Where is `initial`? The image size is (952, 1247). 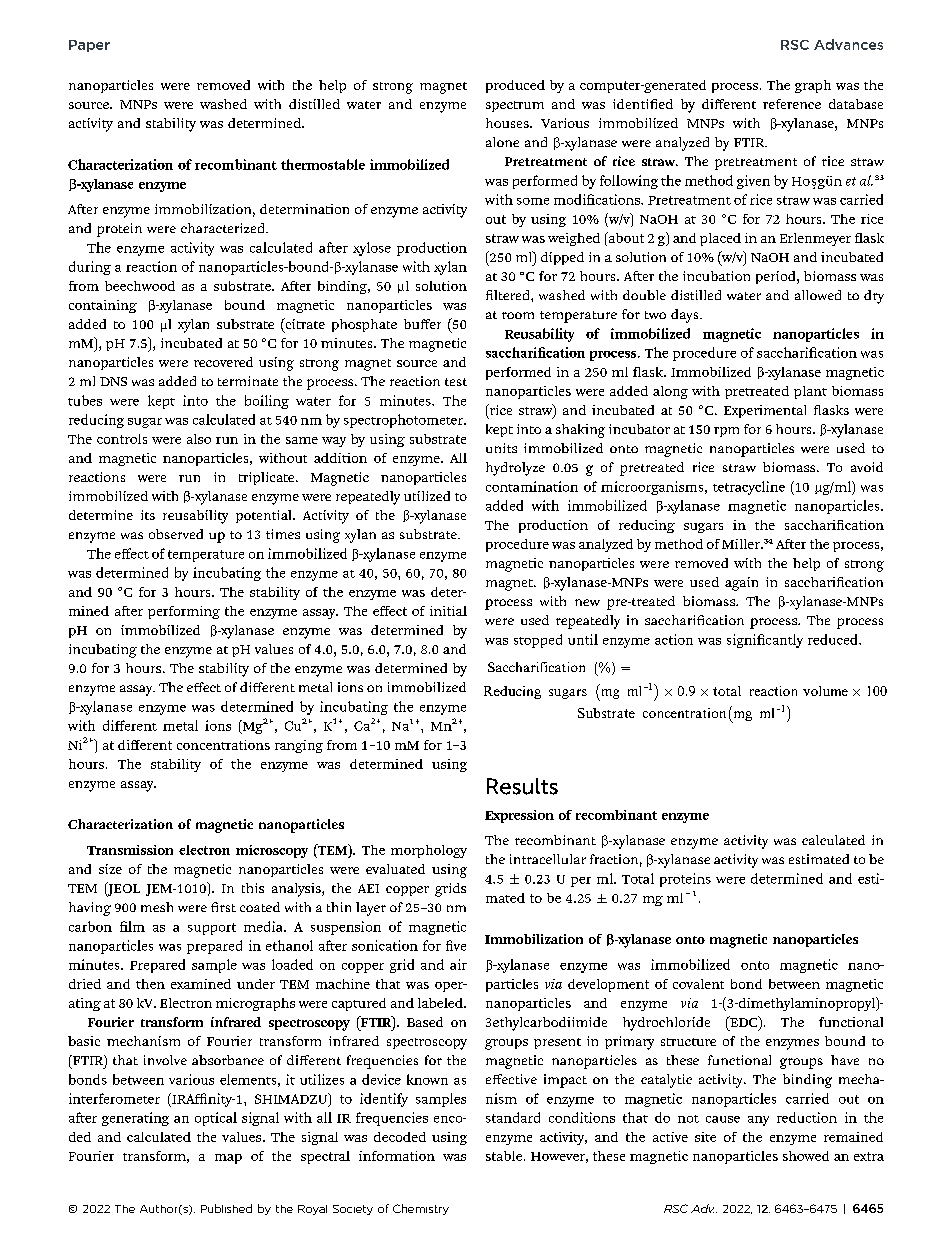 initial is located at coordinates (448, 611).
